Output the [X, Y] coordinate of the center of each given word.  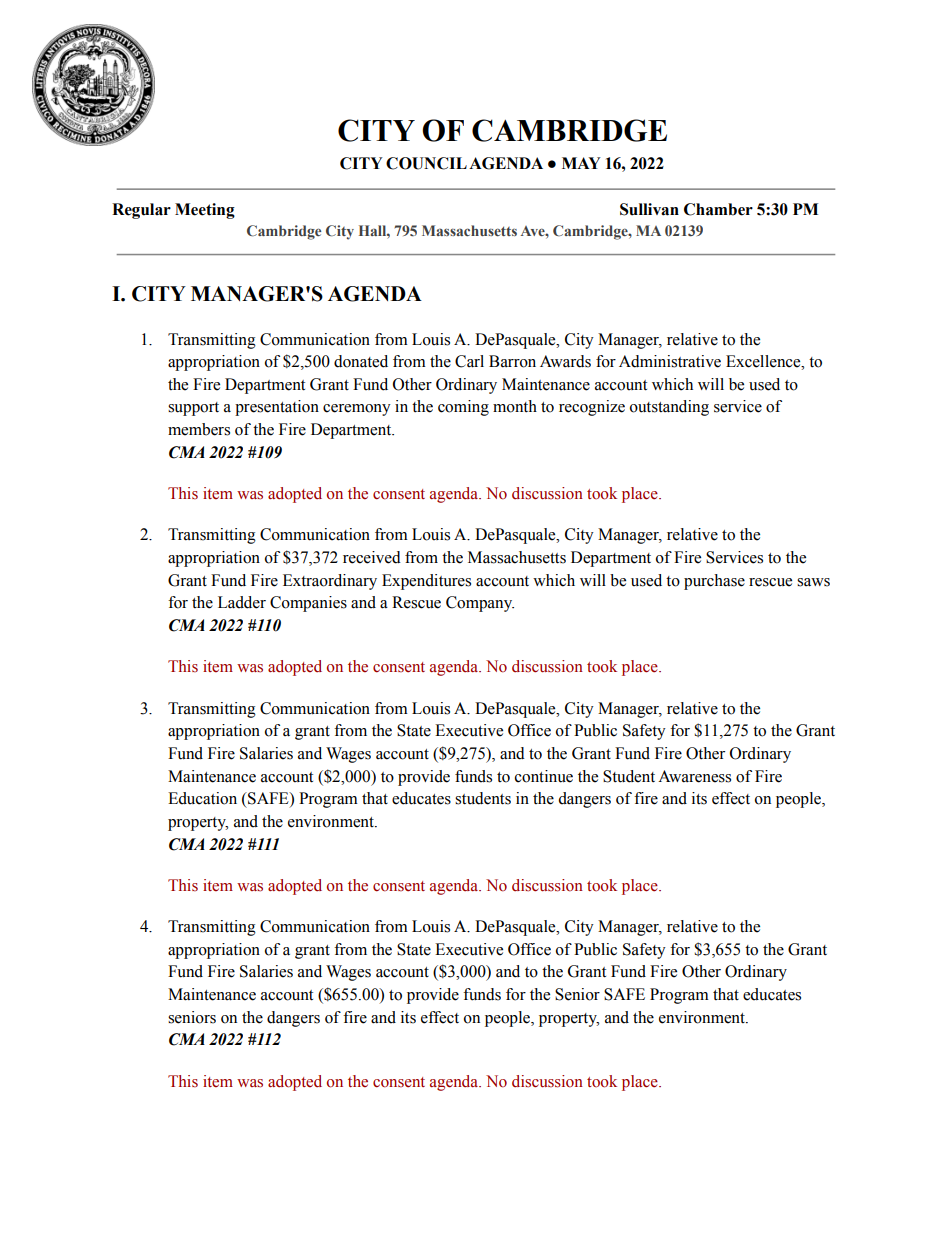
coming [463, 408]
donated [361, 361]
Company [480, 604]
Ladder [242, 602]
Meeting [205, 211]
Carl [469, 361]
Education [202, 798]
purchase [714, 582]
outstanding [669, 408]
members [199, 429]
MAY [581, 163]
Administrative [670, 361]
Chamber [718, 209]
